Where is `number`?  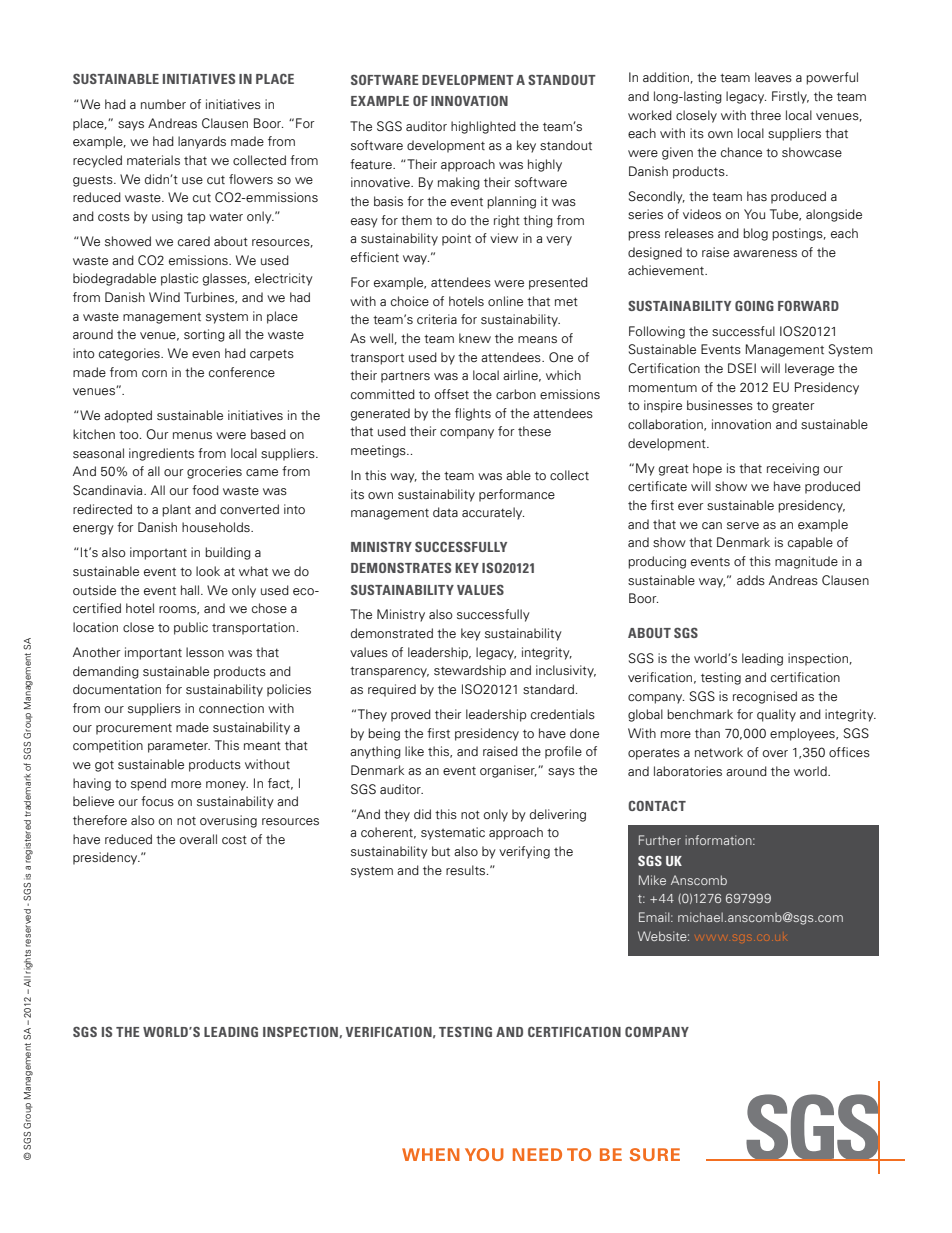 number is located at coordinates (163, 104).
